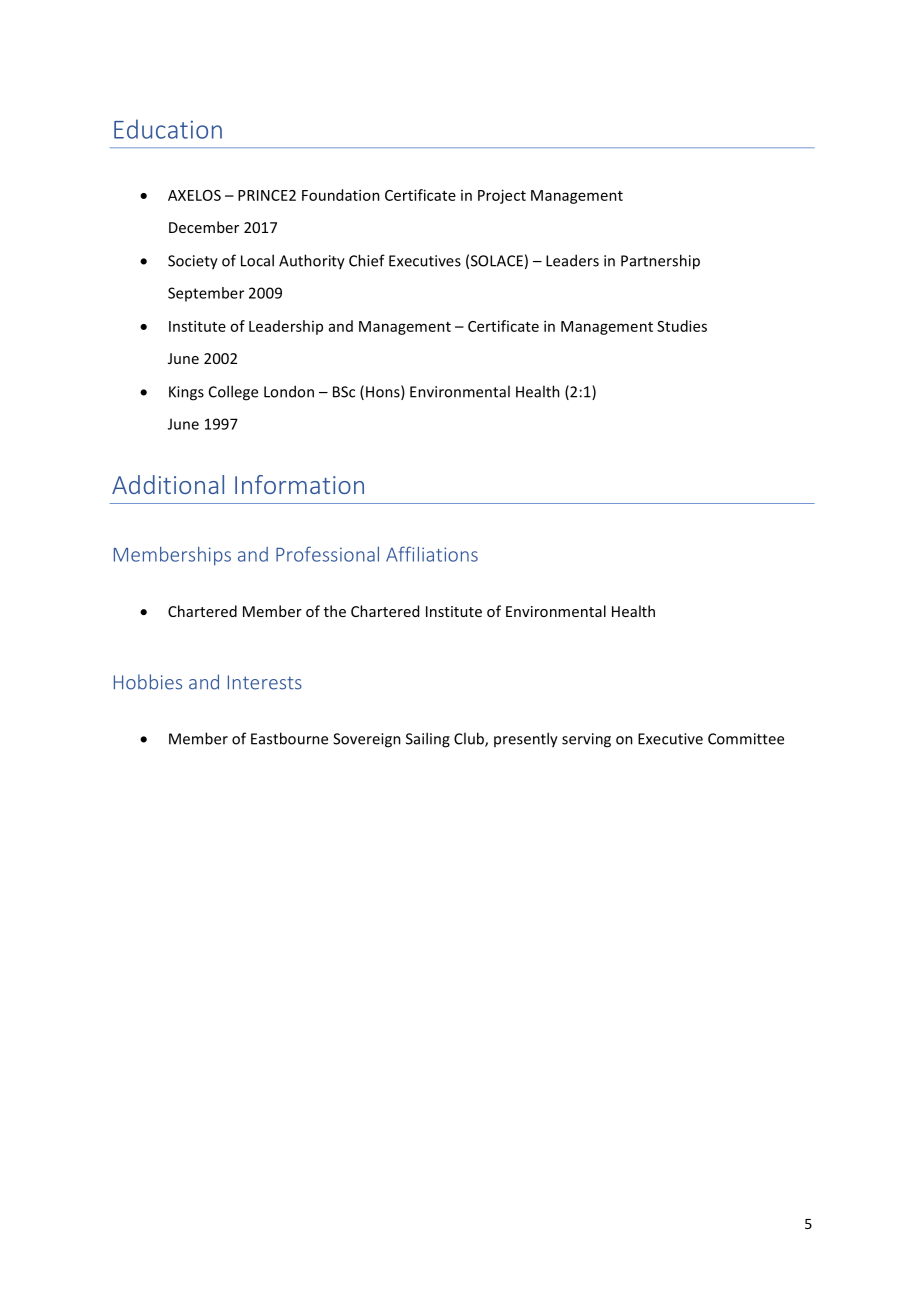 The width and height of the image is (924, 1308). What do you see at coordinates (265, 682) in the image?
I see `Interests` at bounding box center [265, 682].
